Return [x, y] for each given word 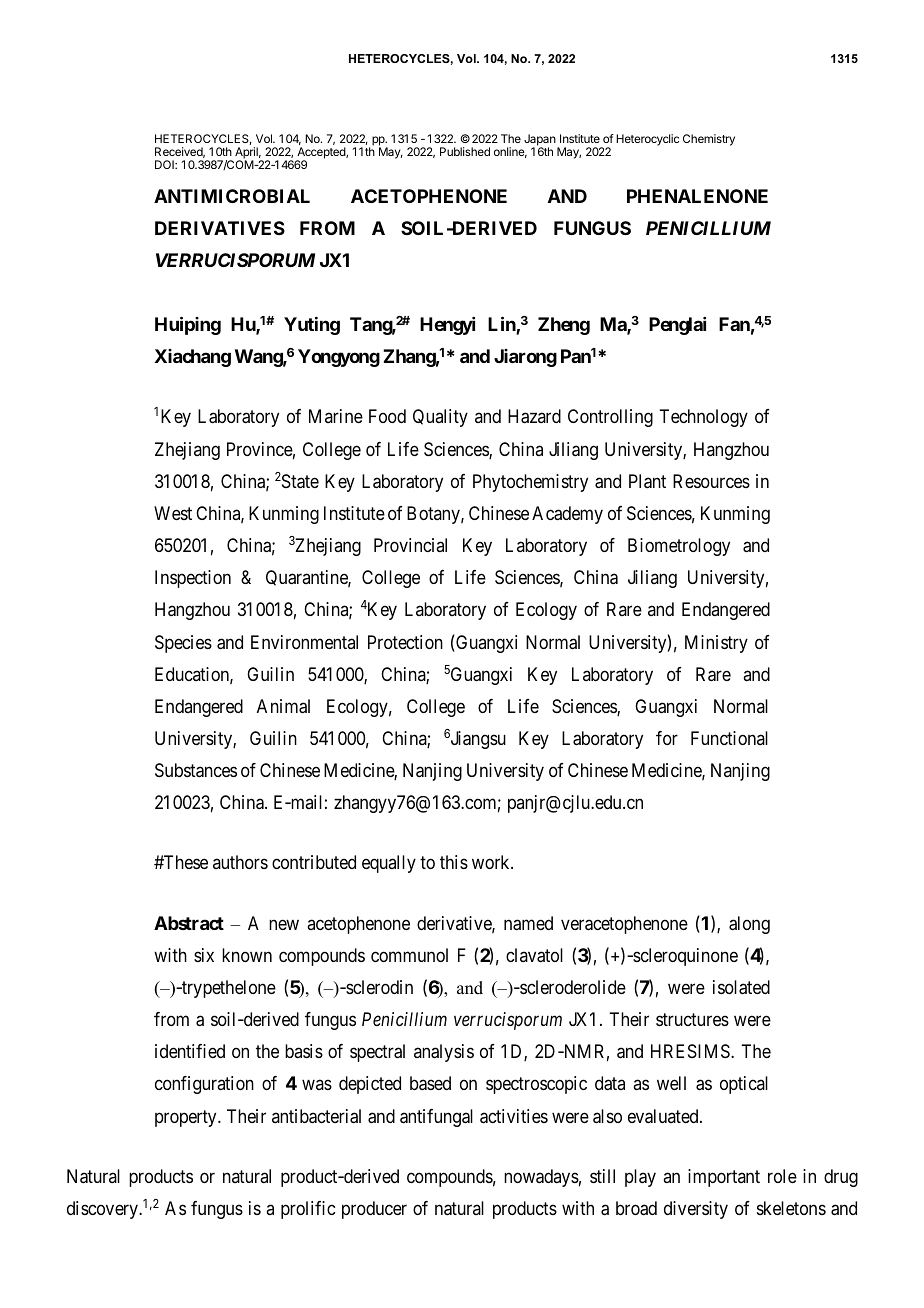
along [749, 925]
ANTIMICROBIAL [232, 196]
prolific [308, 1210]
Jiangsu [478, 740]
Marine [336, 416]
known [247, 955]
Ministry [716, 644]
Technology [703, 418]
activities [514, 1116]
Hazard [534, 416]
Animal [283, 706]
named [528, 923]
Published [465, 151]
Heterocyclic [647, 140]
